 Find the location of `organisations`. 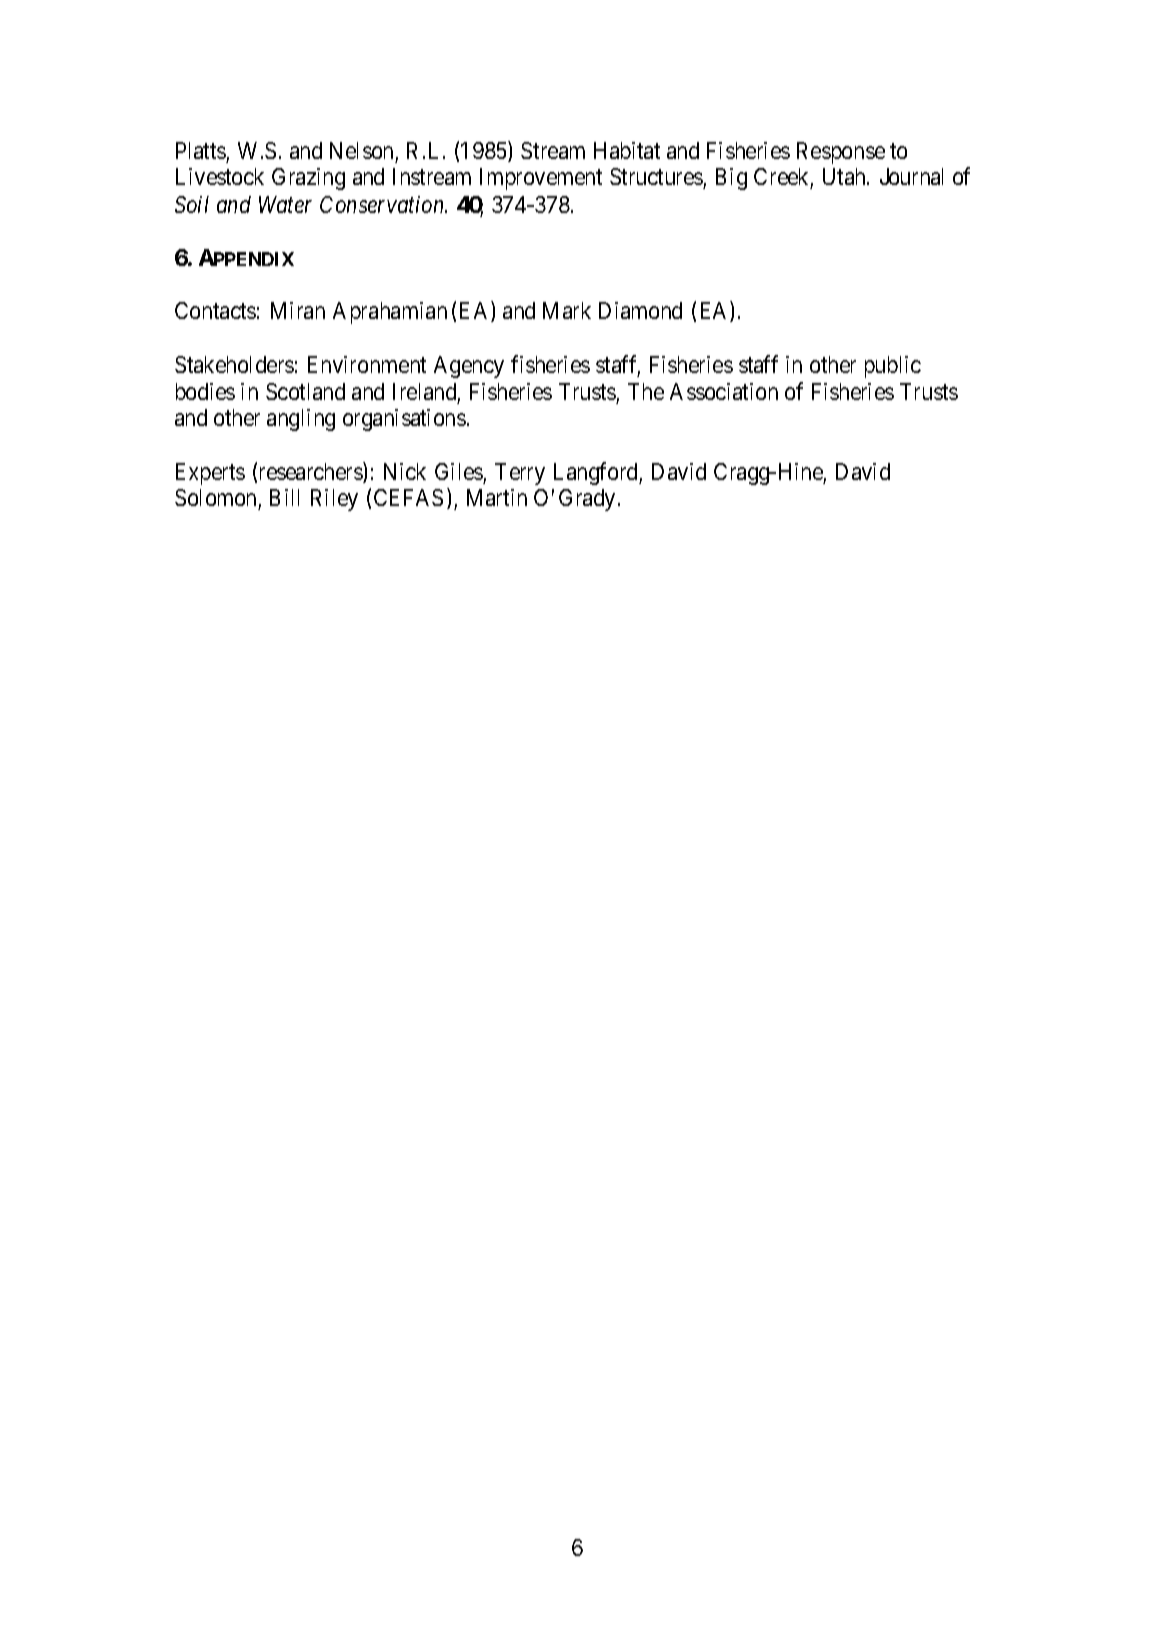

organisations is located at coordinates (404, 420).
